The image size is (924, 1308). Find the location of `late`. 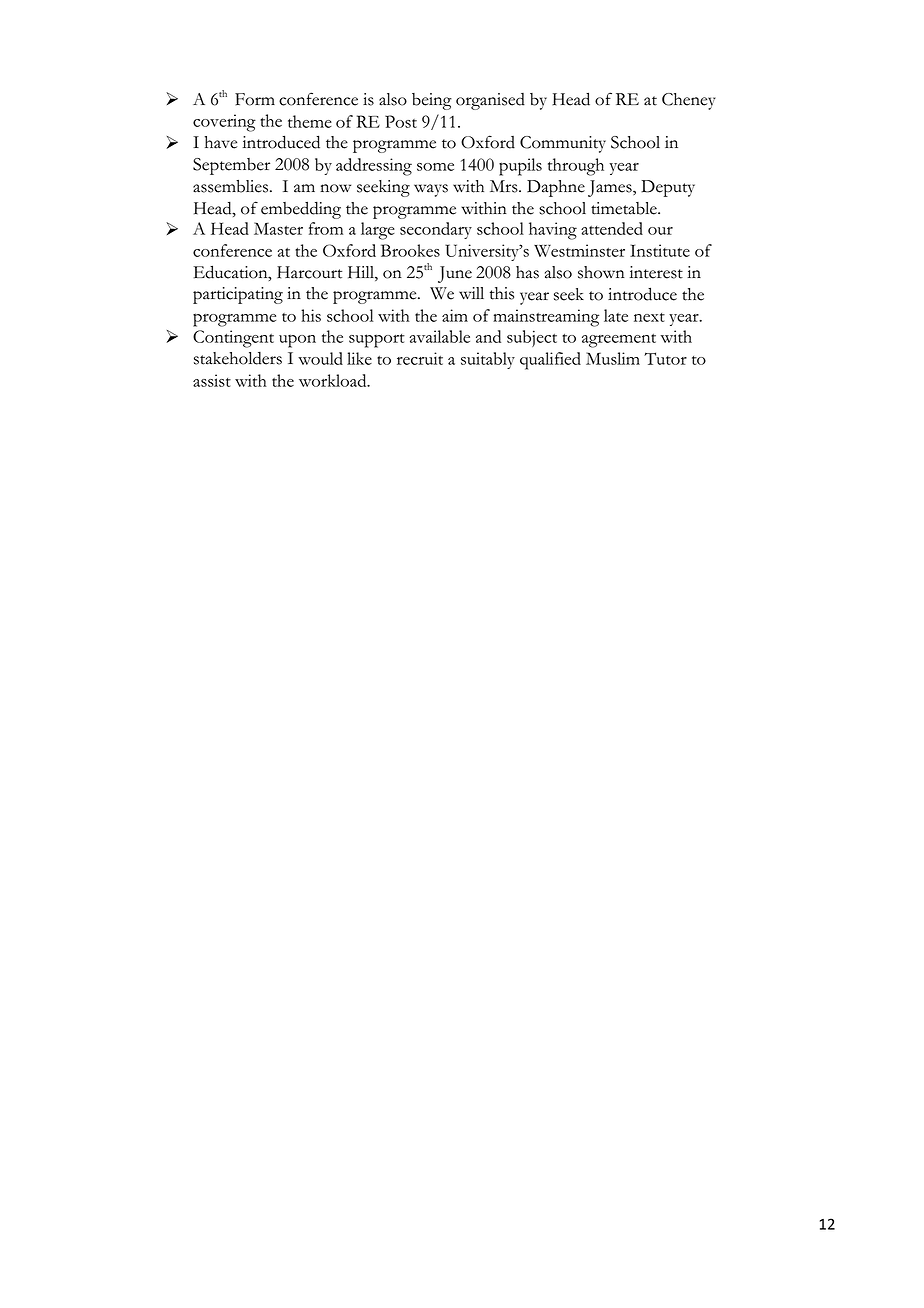

late is located at coordinates (616, 315).
